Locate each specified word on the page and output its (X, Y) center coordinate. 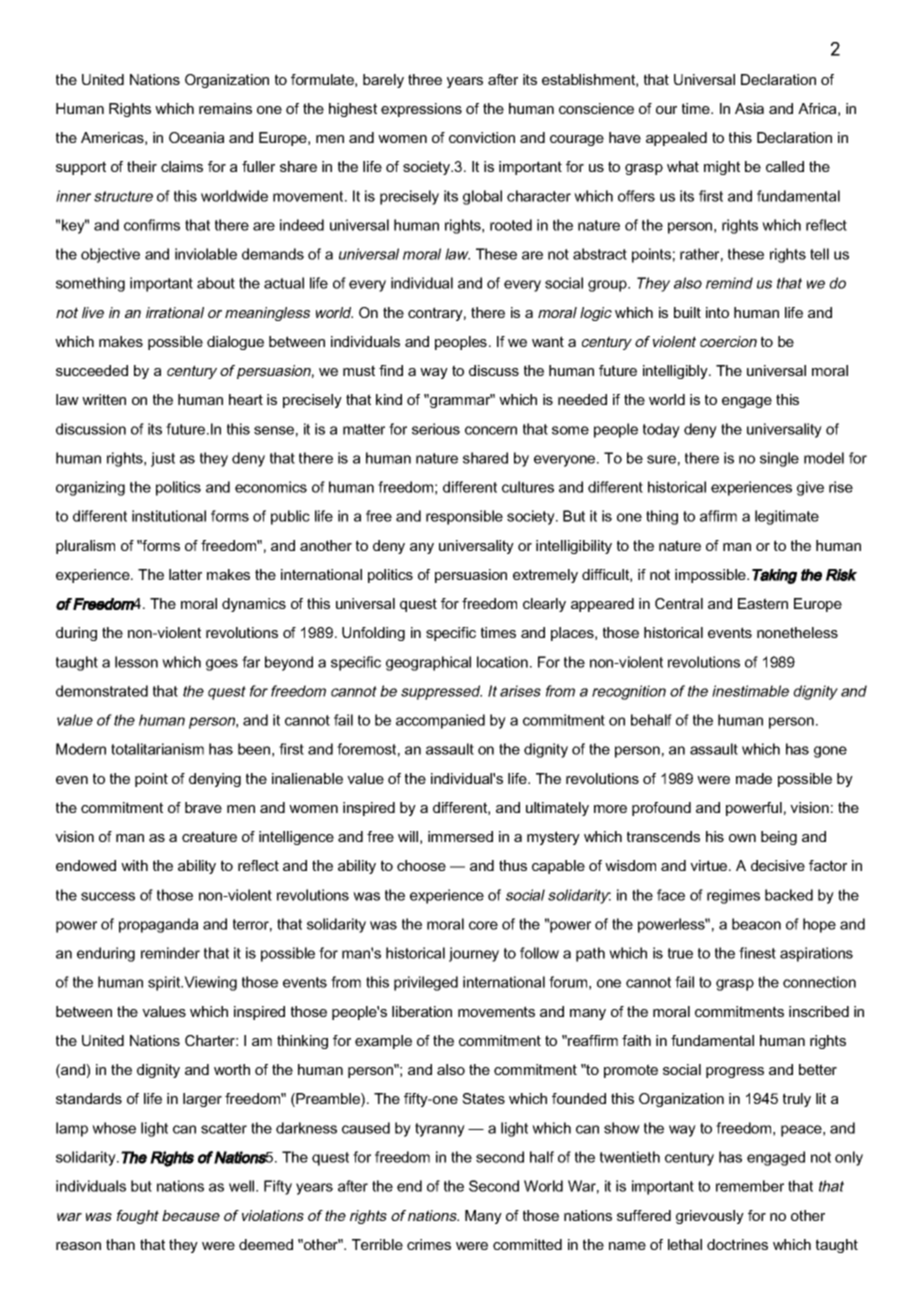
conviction (482, 137)
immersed (460, 836)
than (120, 1244)
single (779, 459)
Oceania (196, 137)
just (163, 459)
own (742, 838)
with (134, 865)
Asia (749, 108)
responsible (464, 517)
